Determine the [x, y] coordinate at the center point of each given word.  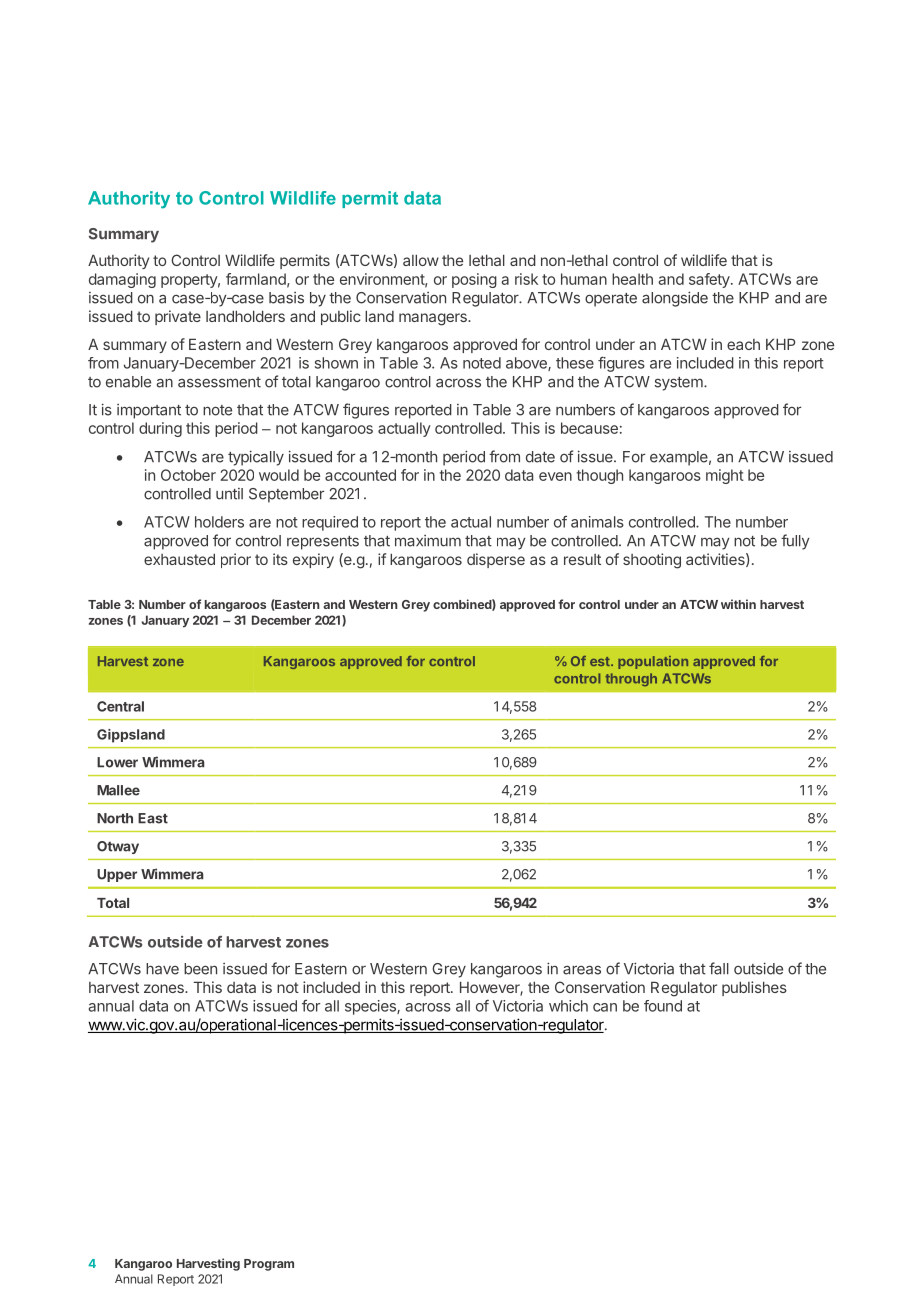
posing [474, 280]
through [631, 679]
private [178, 317]
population [653, 662]
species [371, 1007]
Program [269, 1265]
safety [710, 280]
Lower [117, 762]
